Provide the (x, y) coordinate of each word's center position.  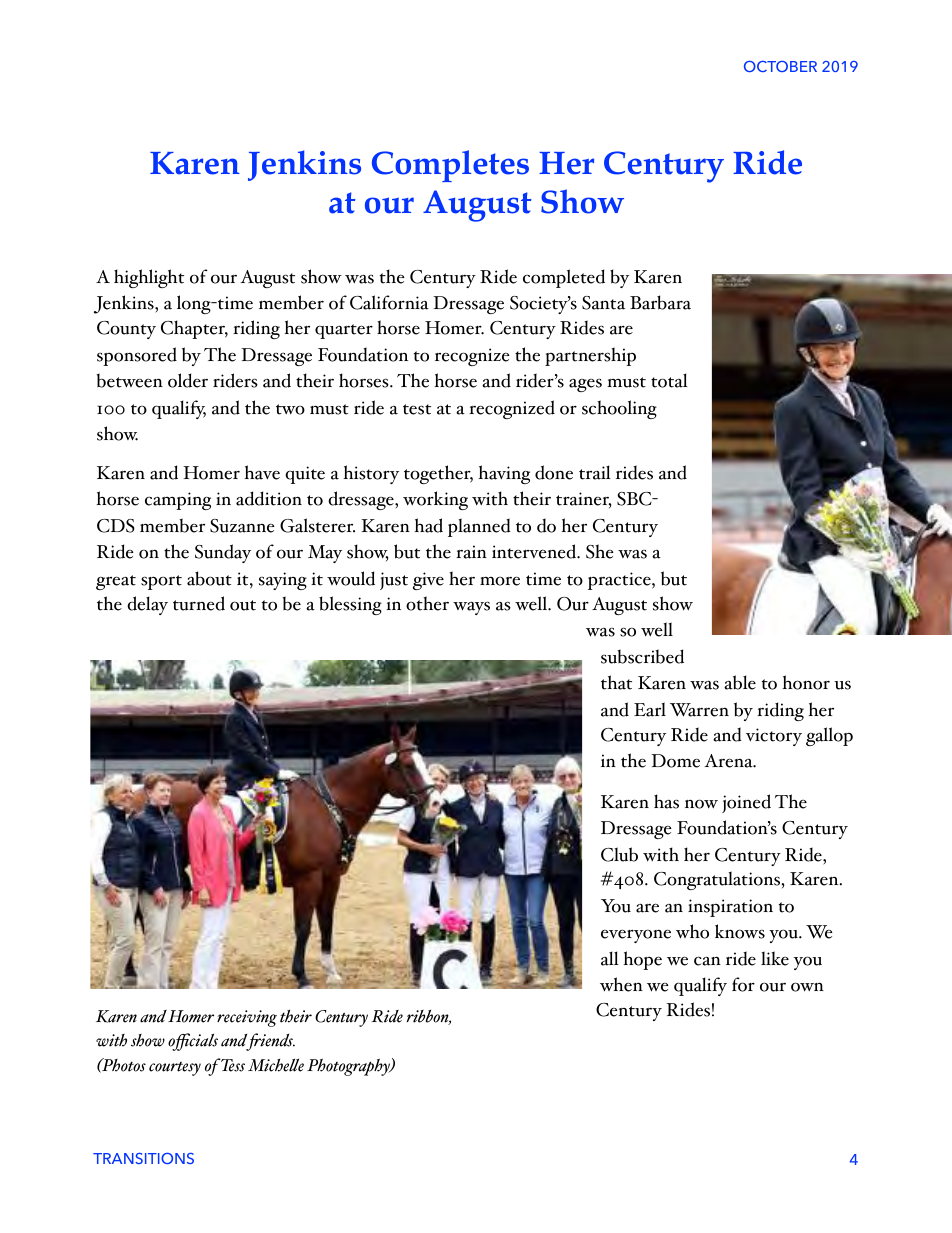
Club (619, 854)
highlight (149, 278)
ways (471, 608)
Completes (450, 166)
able (740, 682)
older (188, 380)
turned (199, 603)
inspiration (730, 908)
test (417, 409)
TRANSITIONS (143, 1158)
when (621, 984)
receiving (247, 1018)
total (669, 380)
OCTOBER (780, 66)
